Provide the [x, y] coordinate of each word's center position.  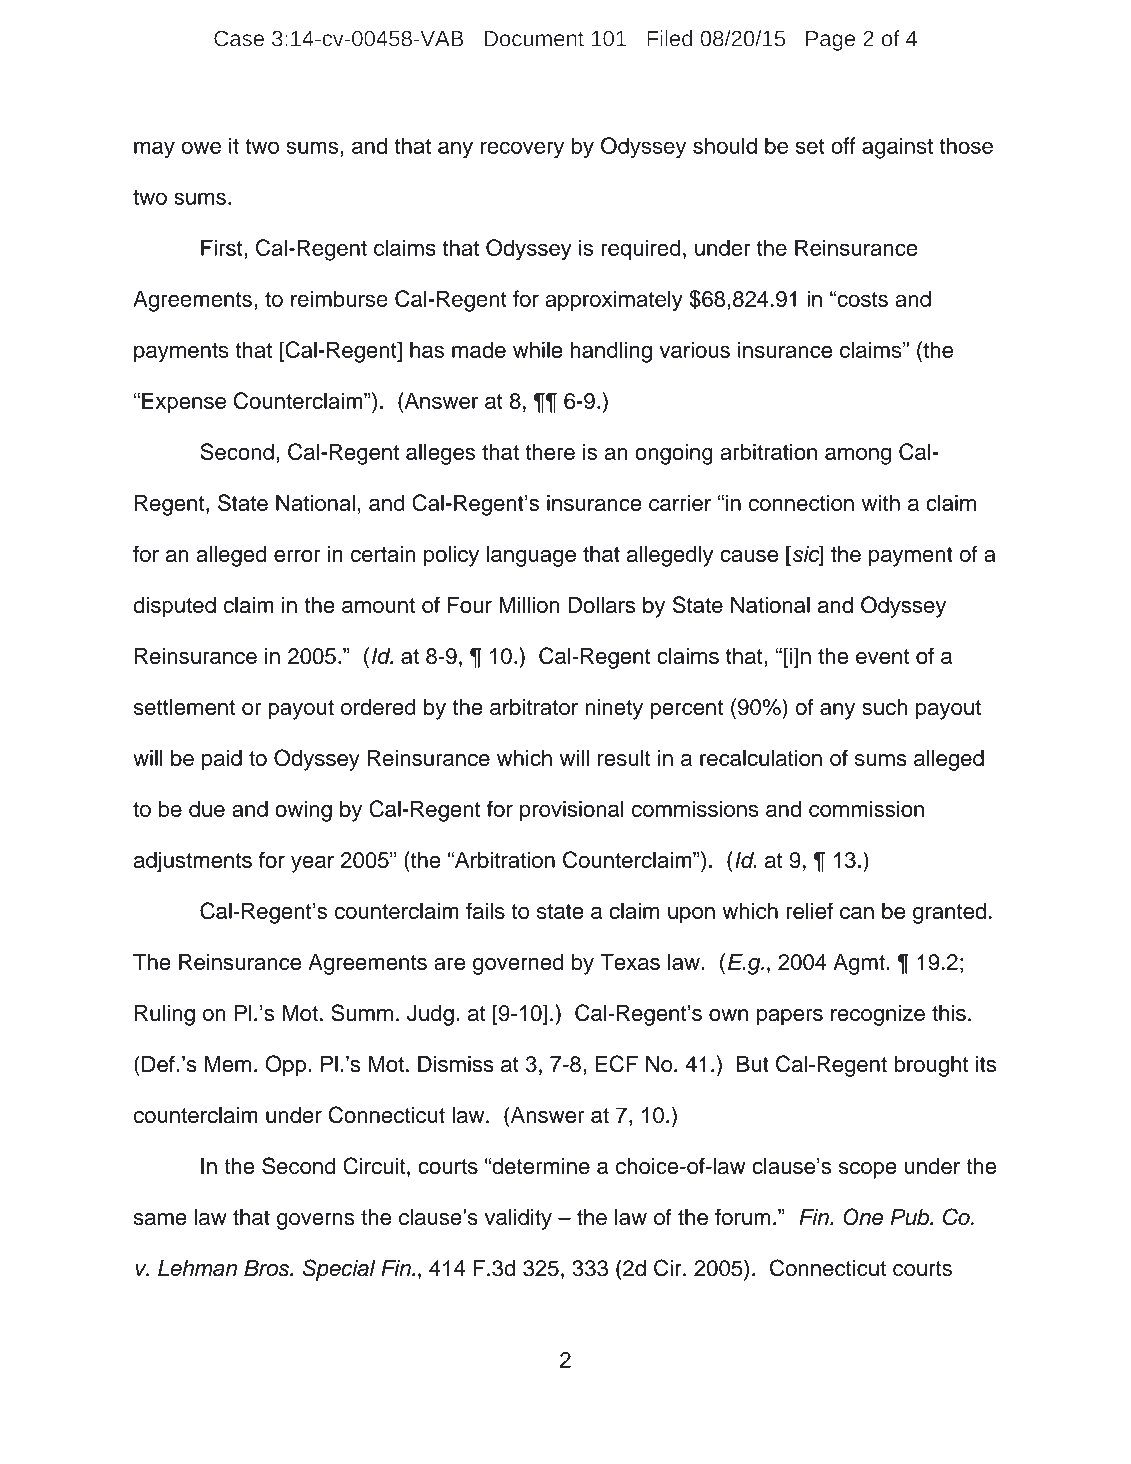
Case [239, 39]
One [863, 1217]
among [858, 456]
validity [518, 1219]
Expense [184, 403]
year [312, 864]
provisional [572, 811]
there [550, 451]
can [857, 913]
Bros [267, 1268]
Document [534, 39]
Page [830, 41]
